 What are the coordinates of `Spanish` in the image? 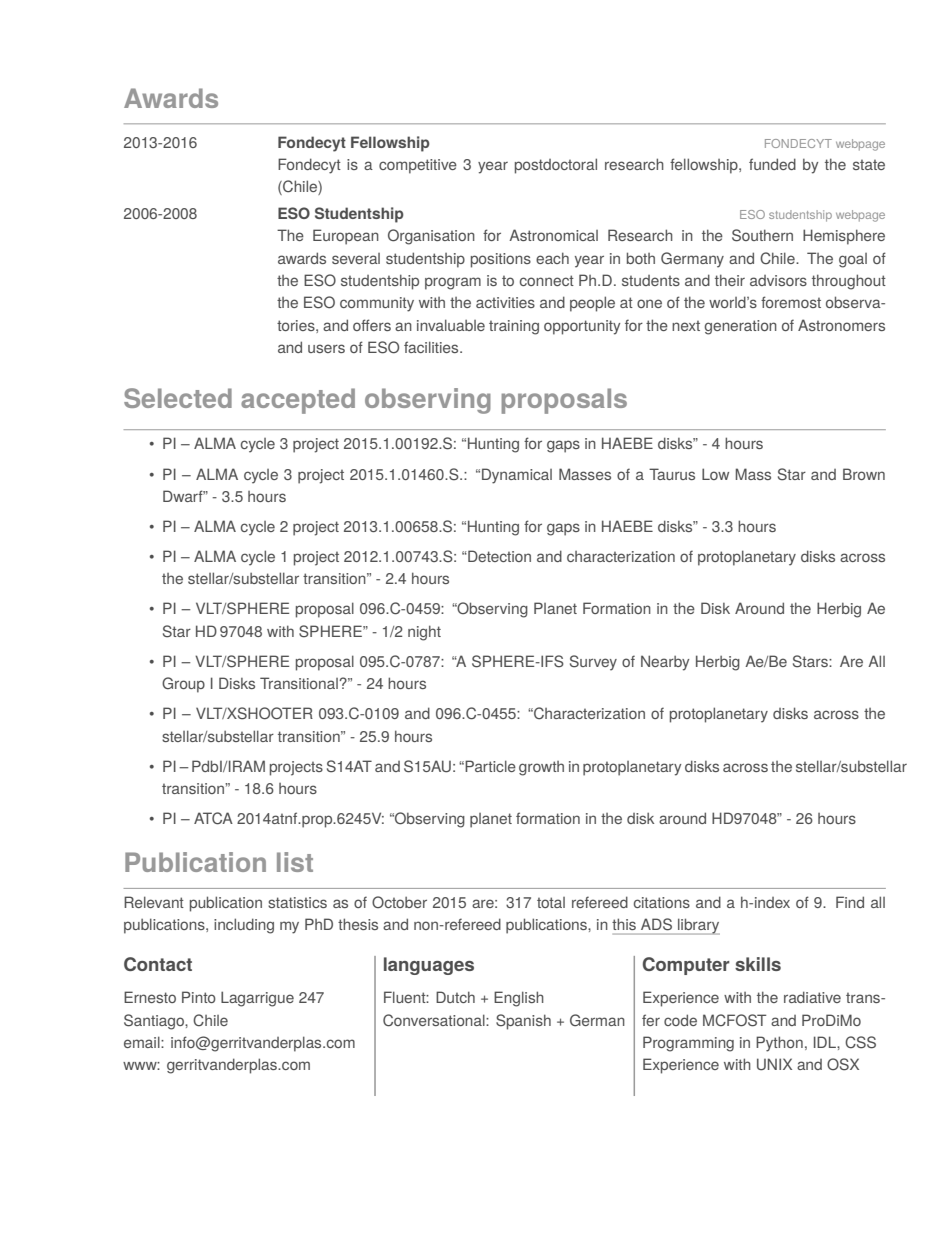 It's located at (523, 1022).
